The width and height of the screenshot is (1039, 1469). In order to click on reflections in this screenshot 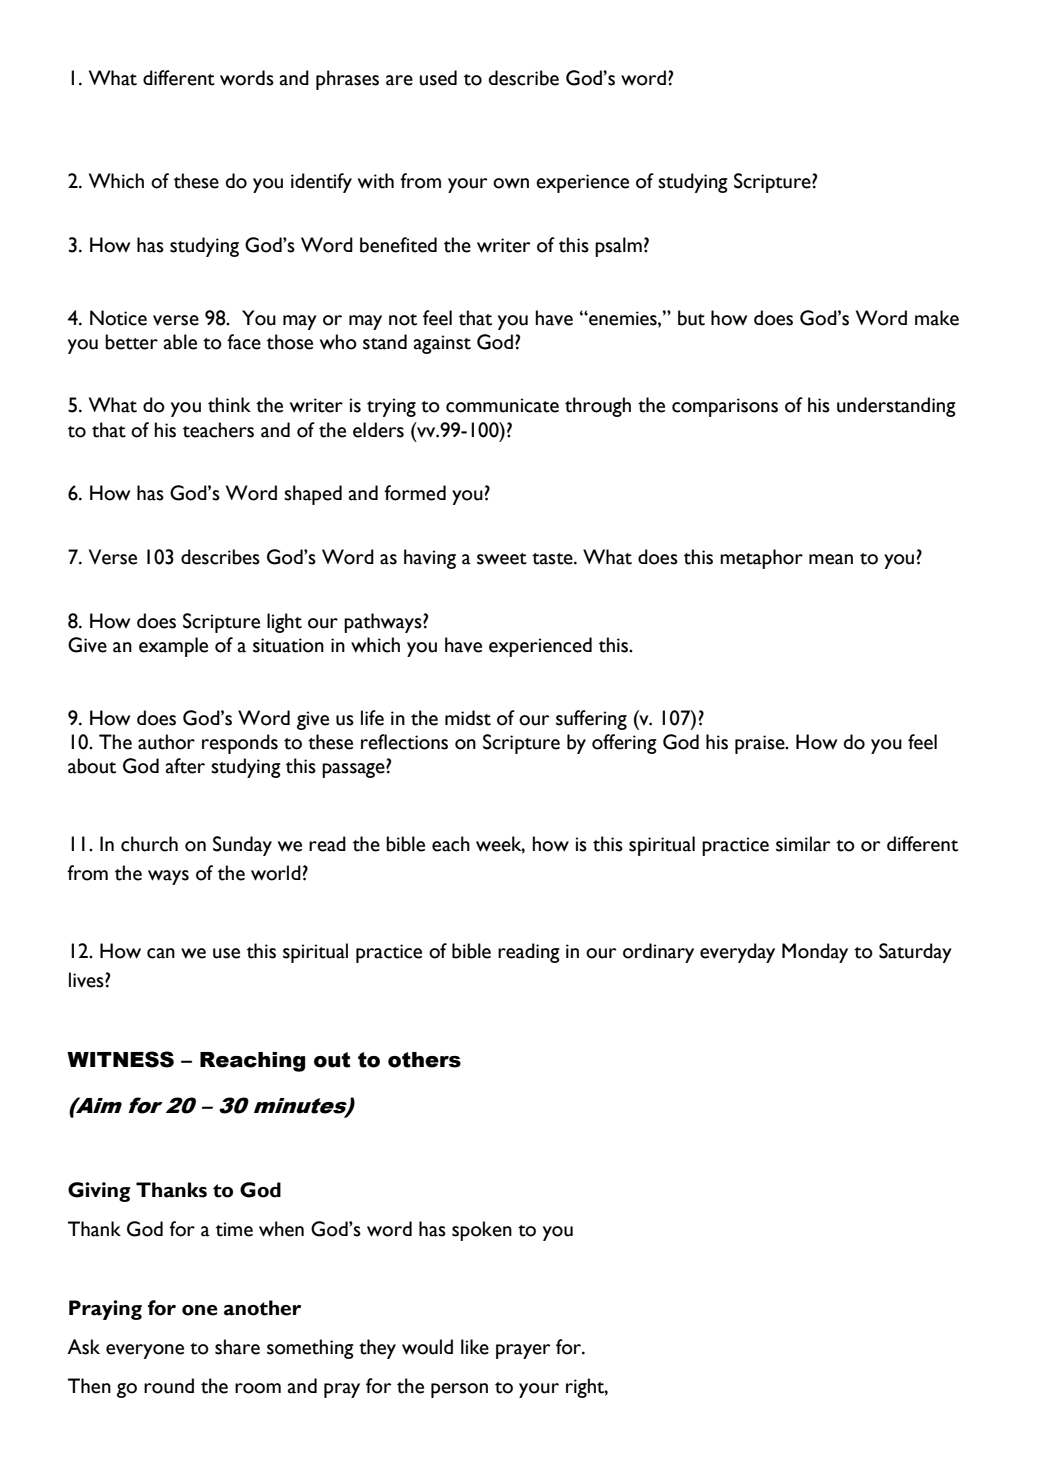, I will do `click(404, 742)`.
